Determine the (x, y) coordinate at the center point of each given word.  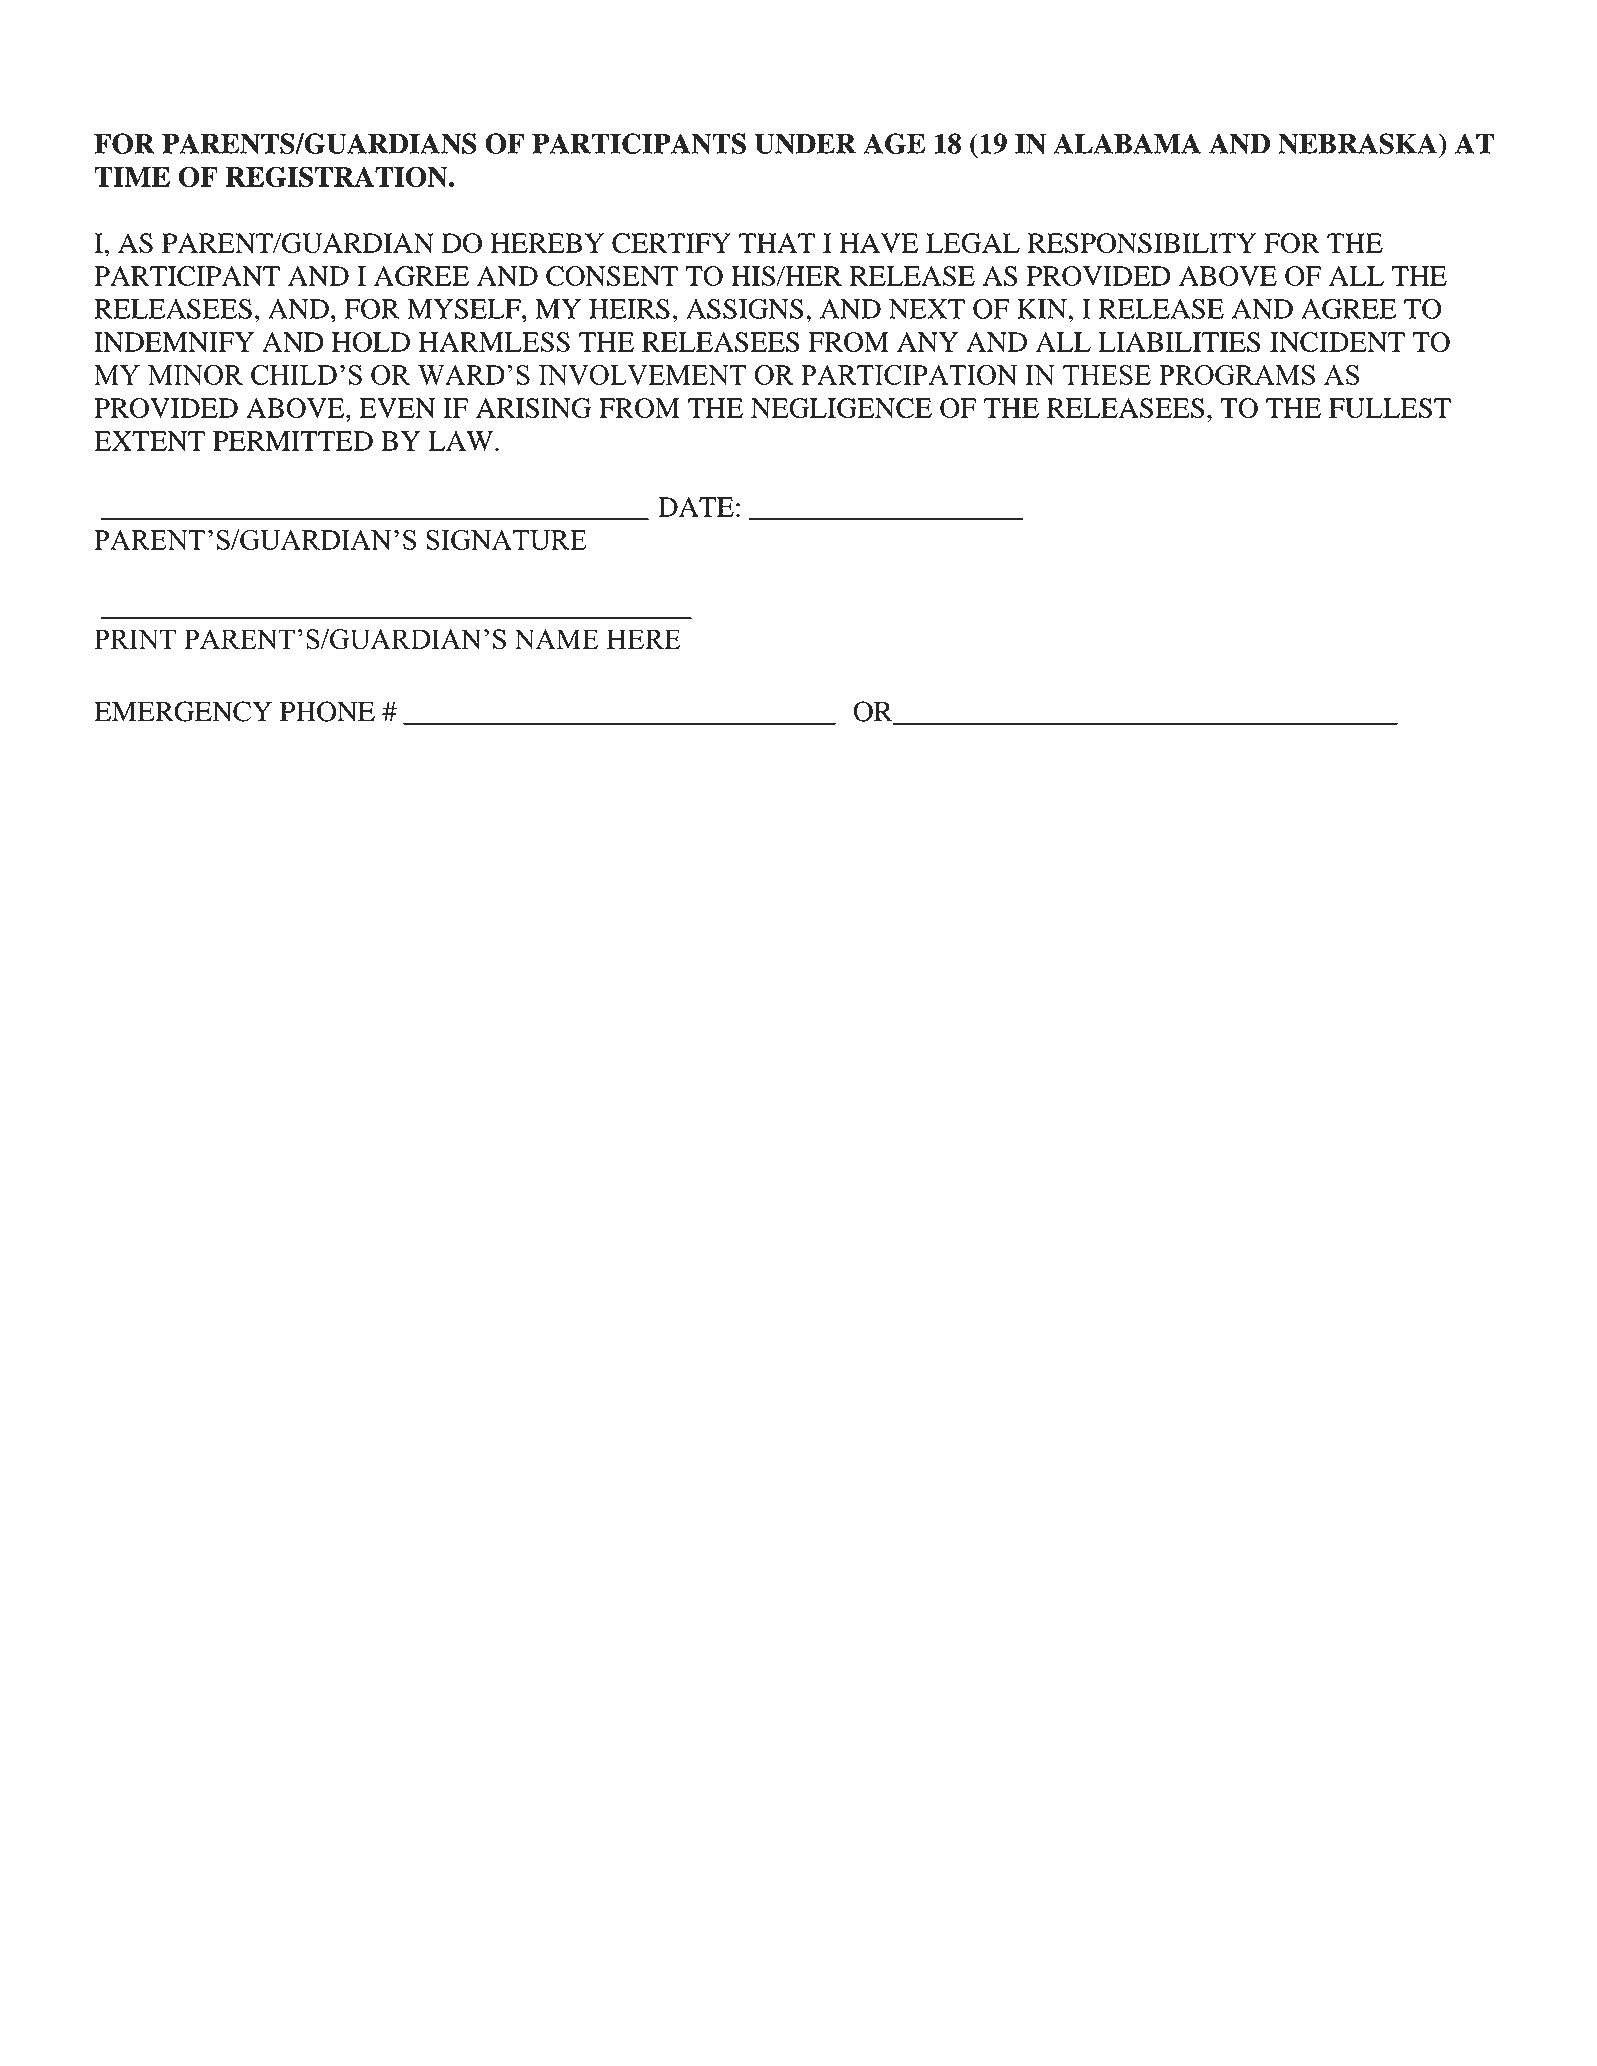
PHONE (327, 711)
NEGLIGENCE (841, 408)
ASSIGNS (744, 309)
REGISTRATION (338, 176)
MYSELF (465, 309)
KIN (1042, 309)
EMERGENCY (183, 711)
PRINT (135, 639)
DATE (696, 507)
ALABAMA (1127, 143)
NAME (556, 639)
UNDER (805, 144)
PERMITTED (293, 441)
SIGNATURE (506, 540)
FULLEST (1390, 408)
